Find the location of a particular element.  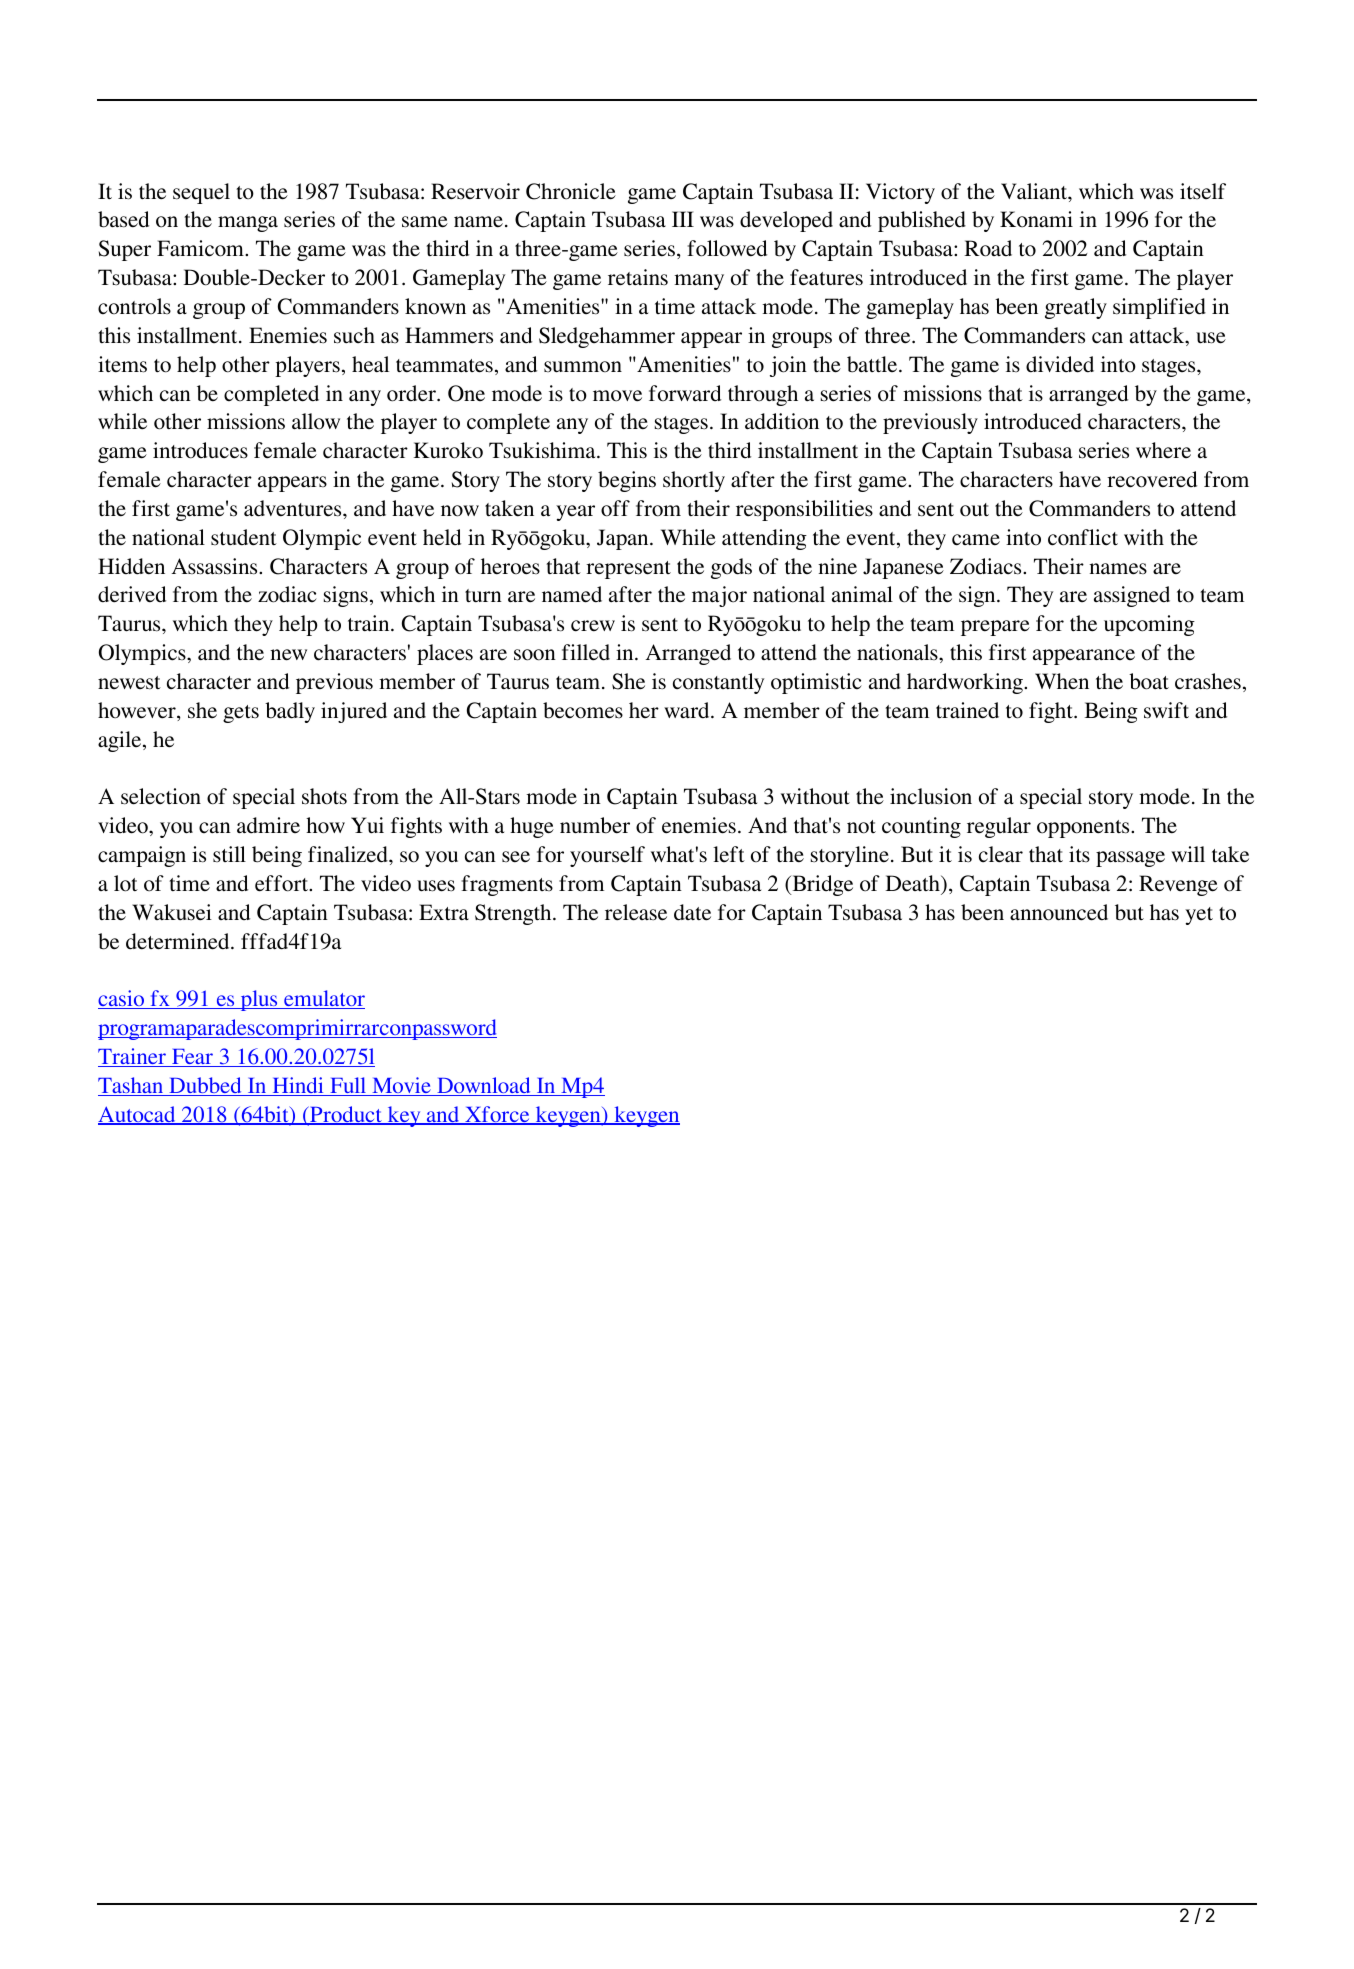

off is located at coordinates (615, 508).
